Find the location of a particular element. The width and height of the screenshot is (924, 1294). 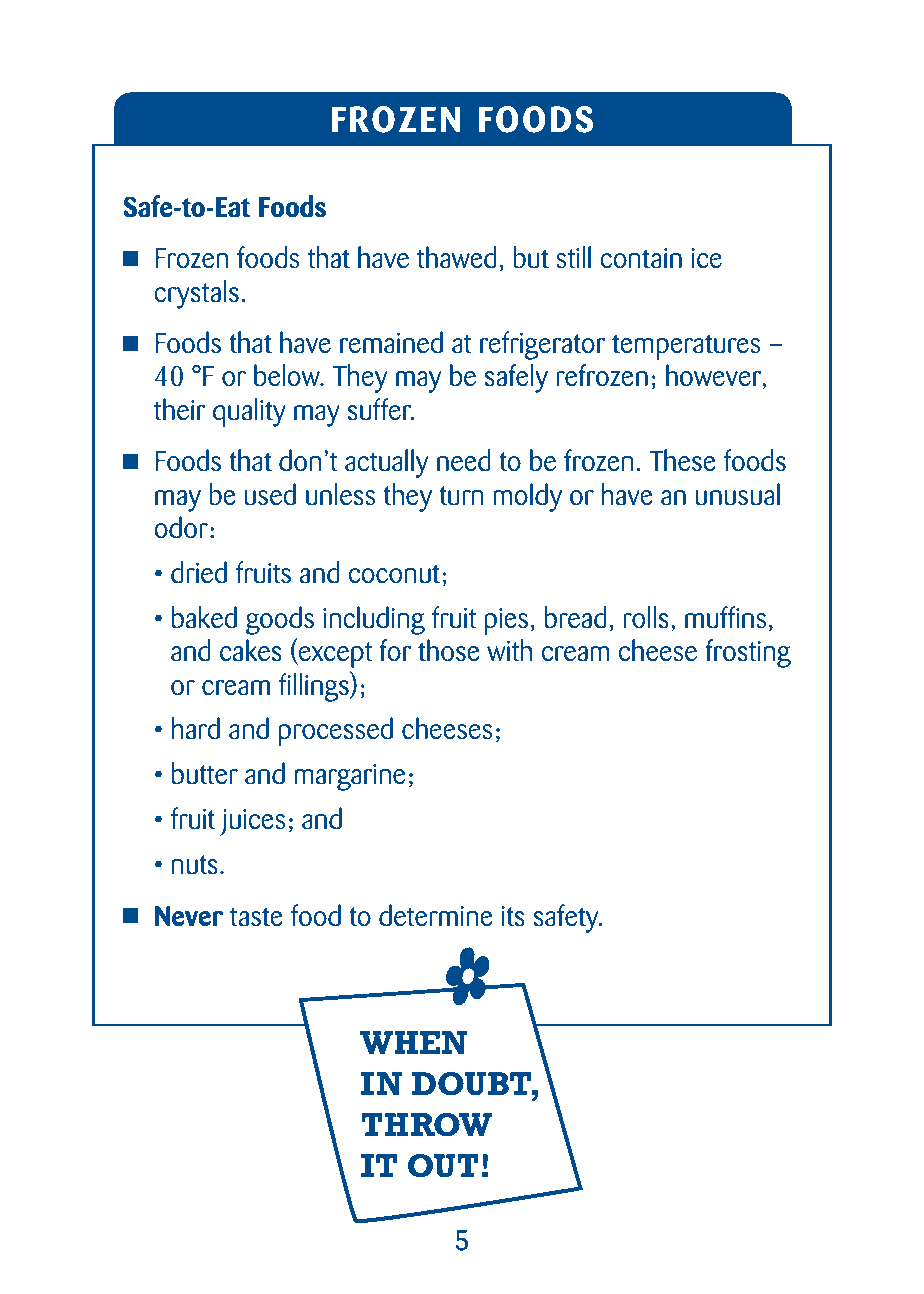

contain is located at coordinates (641, 258).
